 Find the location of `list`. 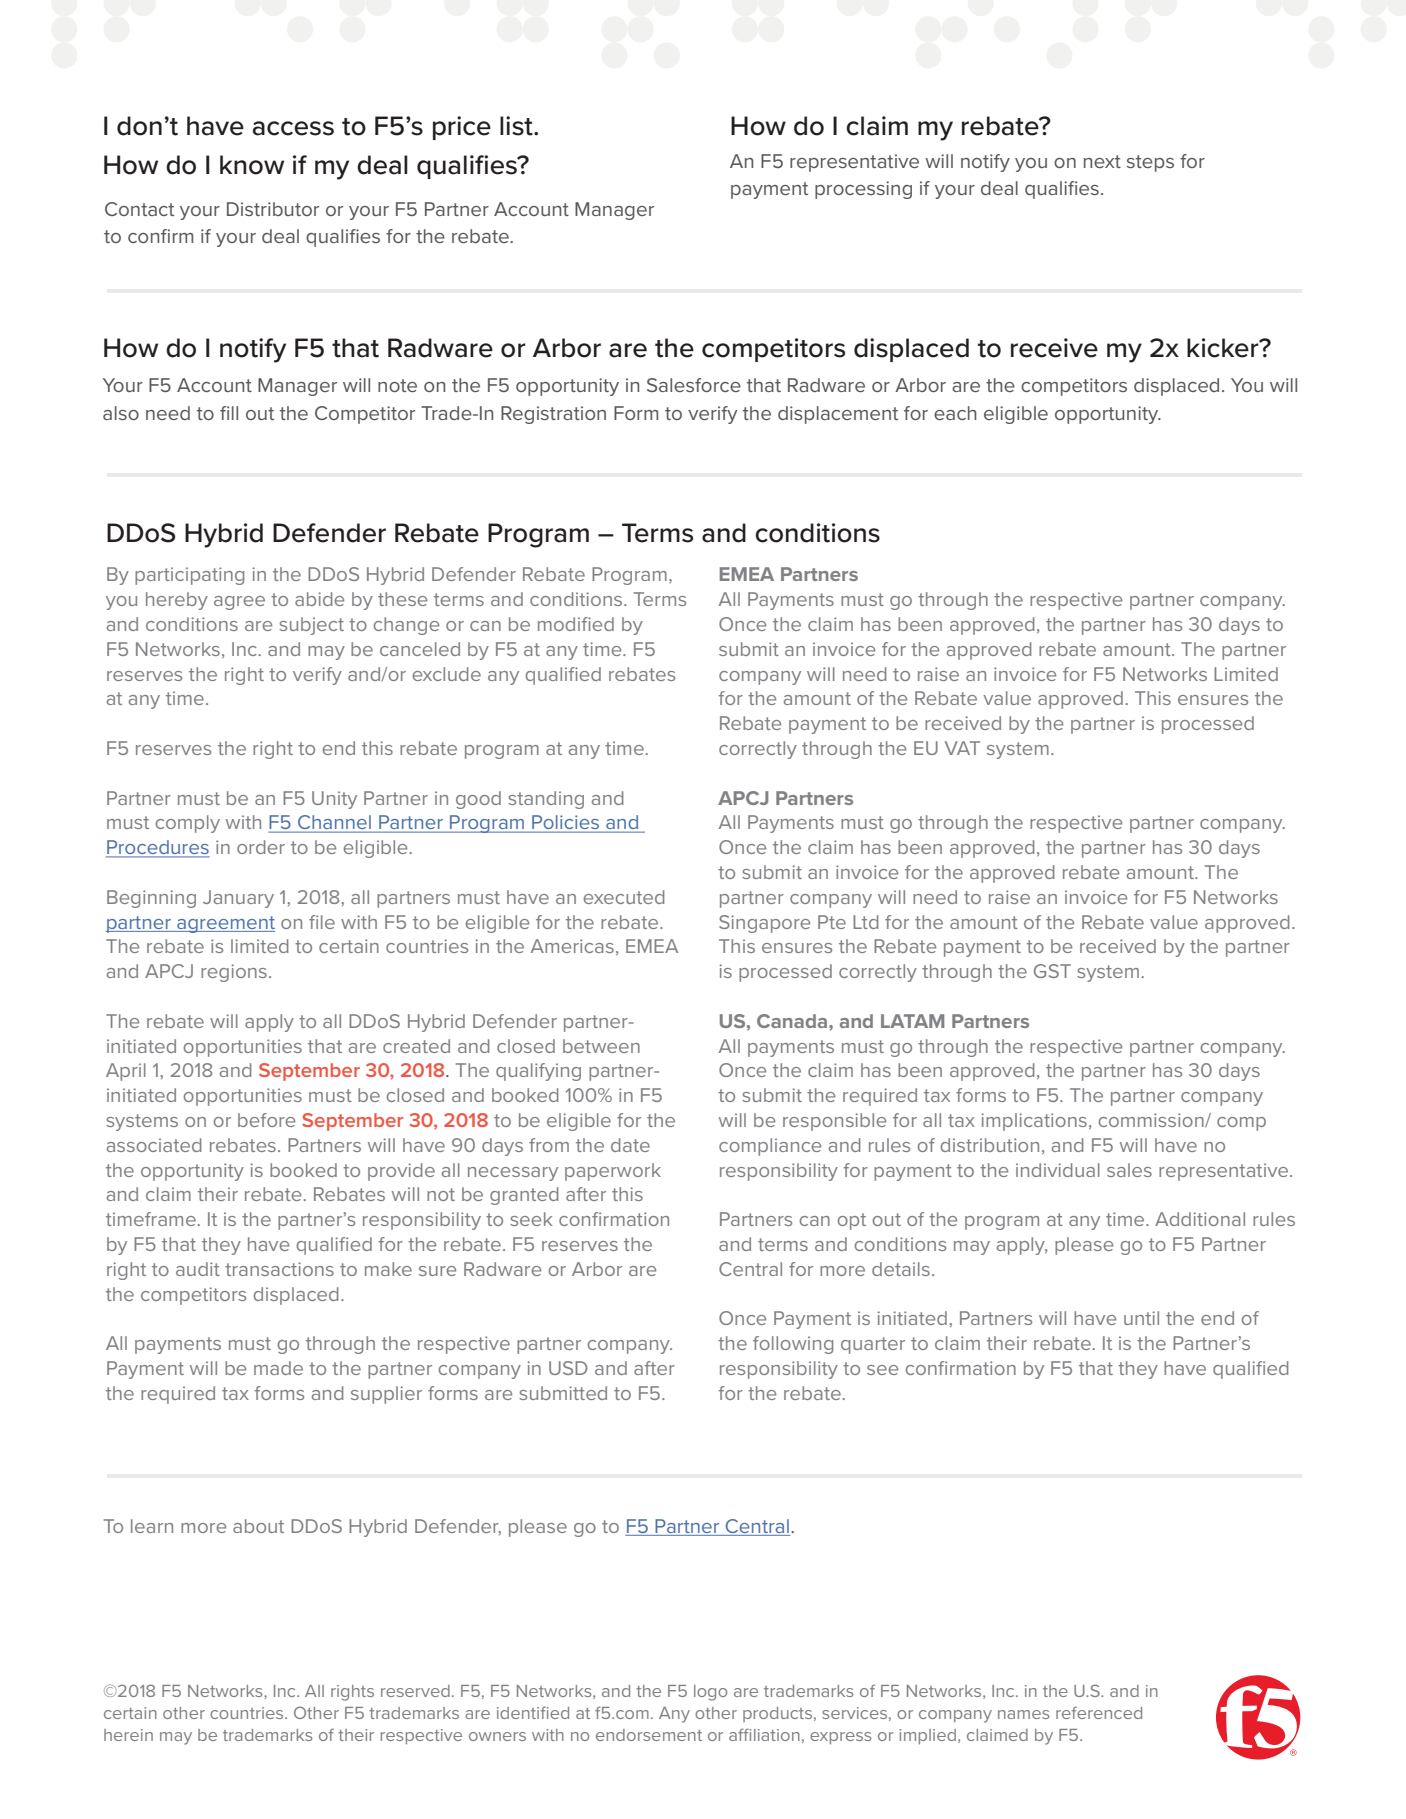

list is located at coordinates (517, 126).
